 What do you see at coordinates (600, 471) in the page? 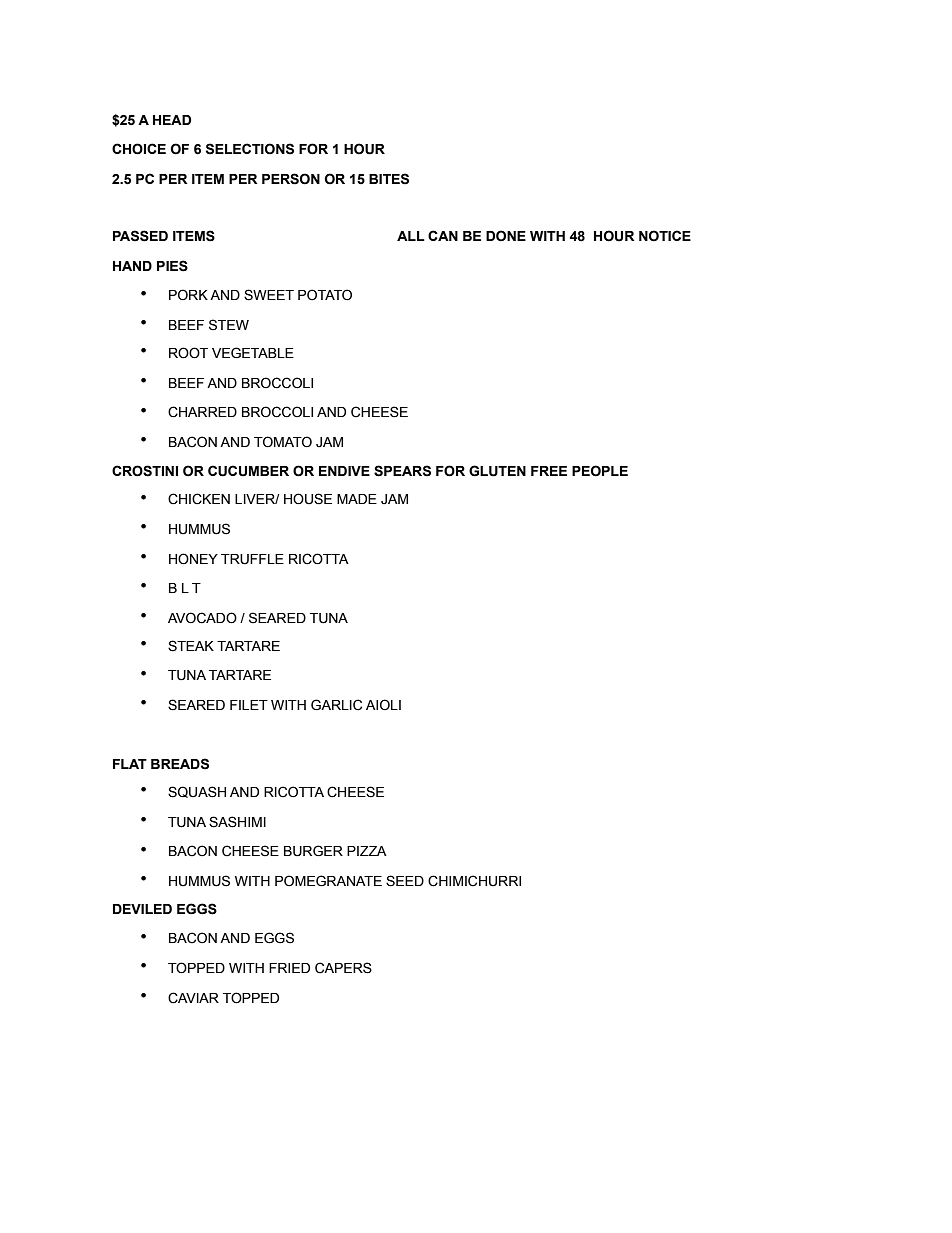
I see `PEOPLE` at bounding box center [600, 471].
